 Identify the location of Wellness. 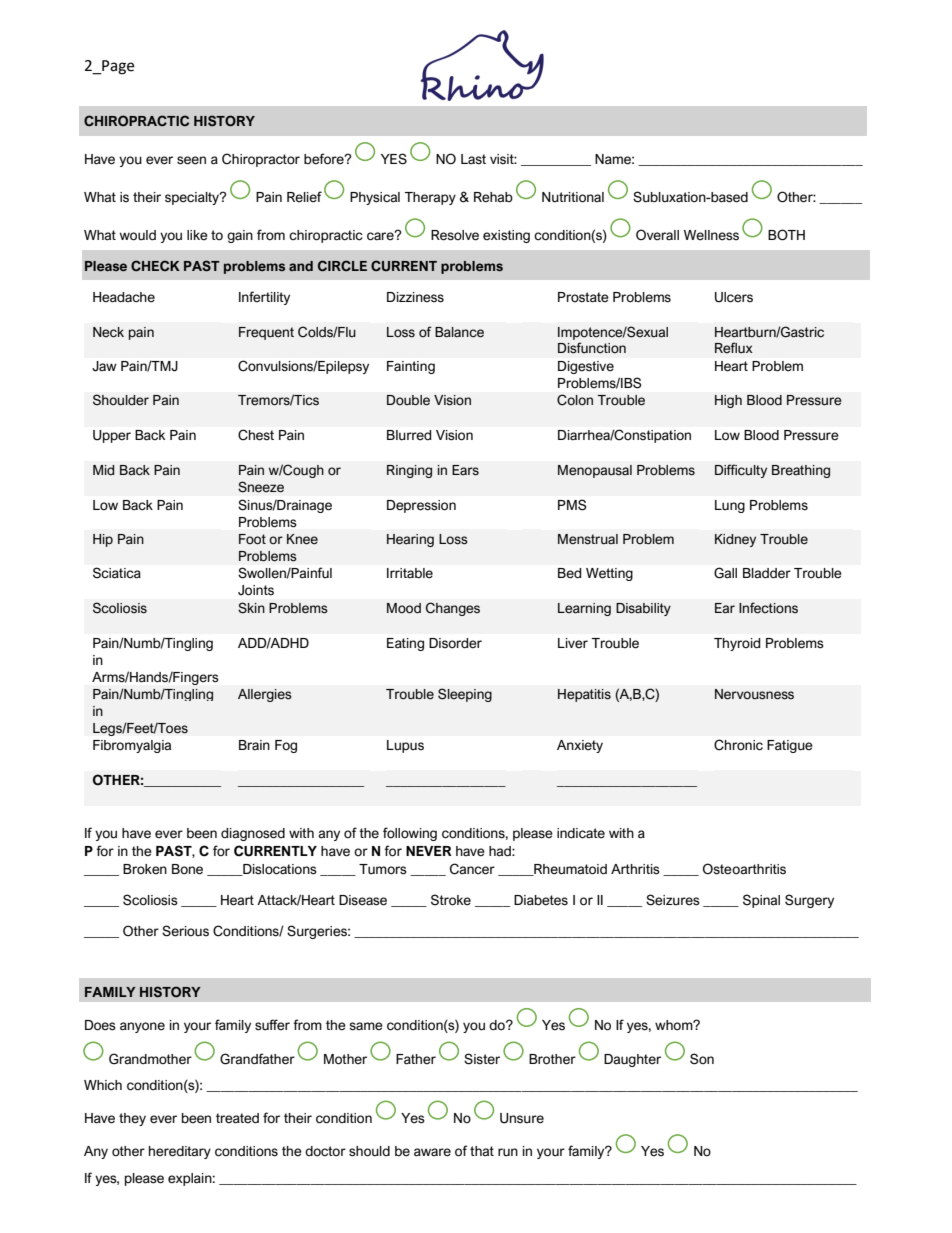
(711, 235).
